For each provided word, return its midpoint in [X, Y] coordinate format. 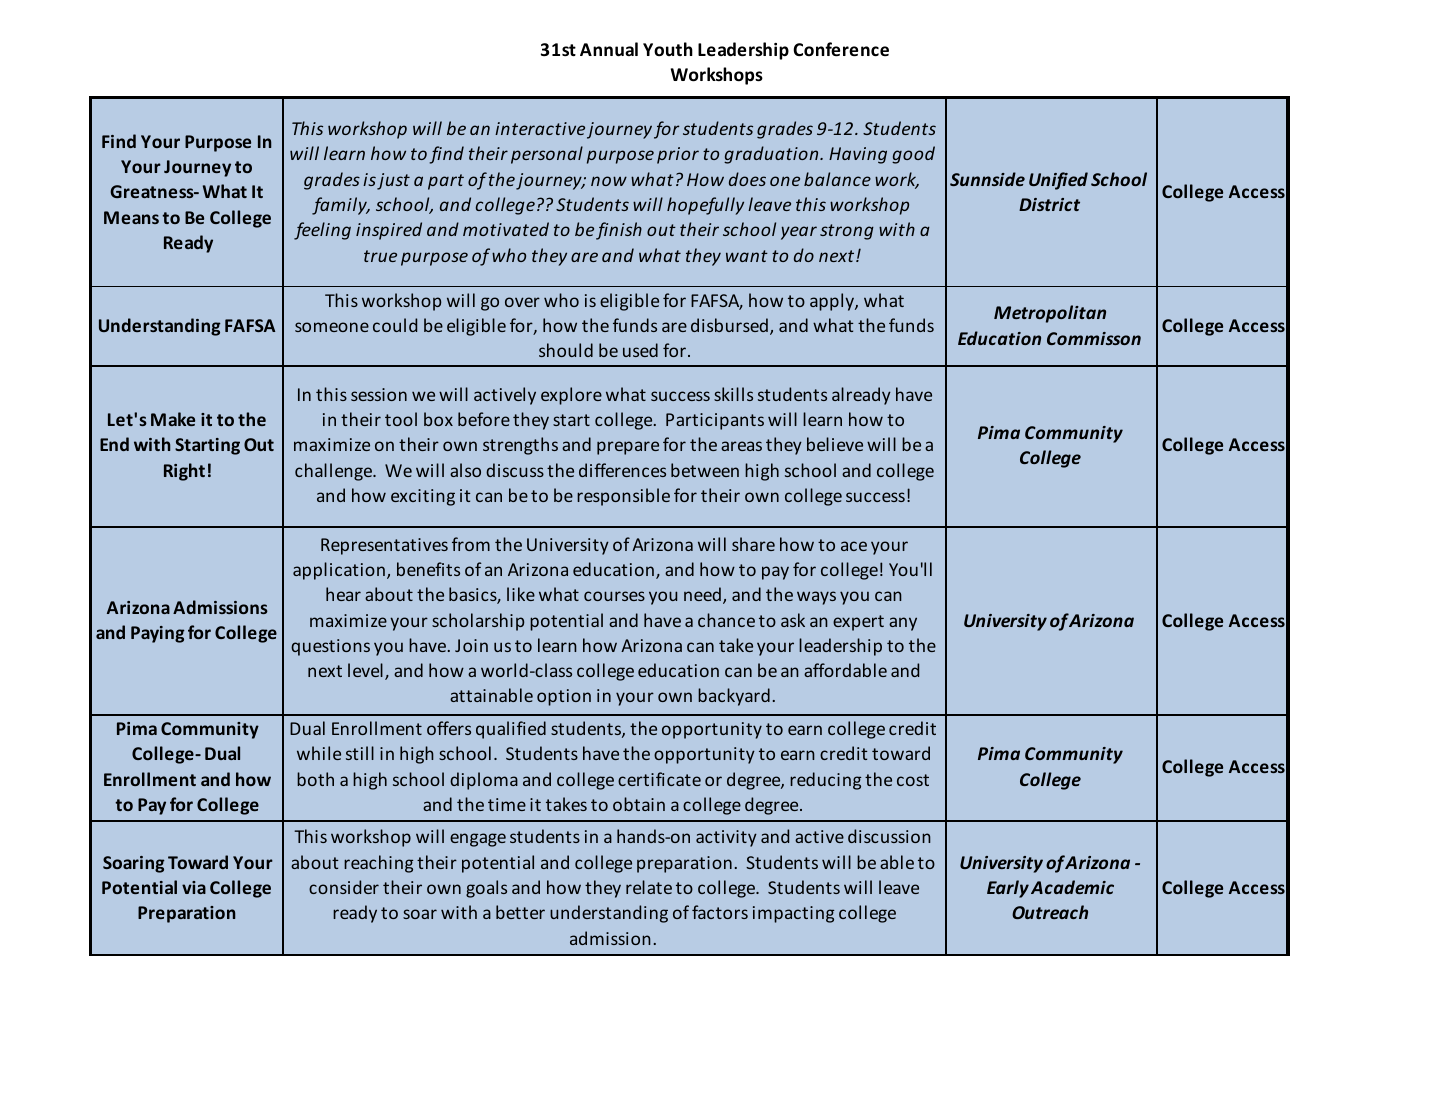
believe [835, 444]
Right [184, 472]
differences [622, 470]
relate [649, 887]
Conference [841, 49]
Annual [609, 49]
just [393, 181]
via [194, 887]
